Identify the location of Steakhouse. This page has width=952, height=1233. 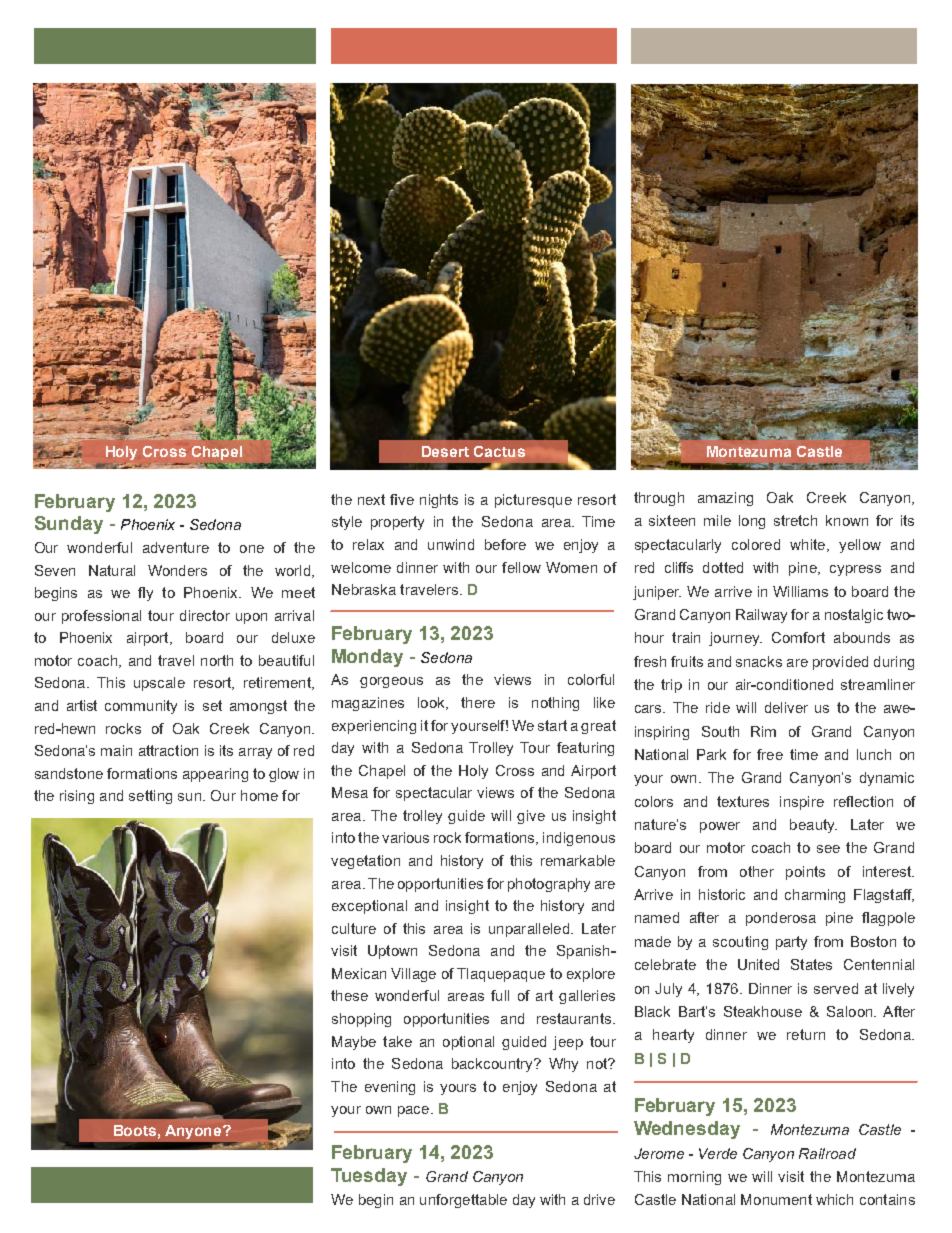
(763, 1011).
